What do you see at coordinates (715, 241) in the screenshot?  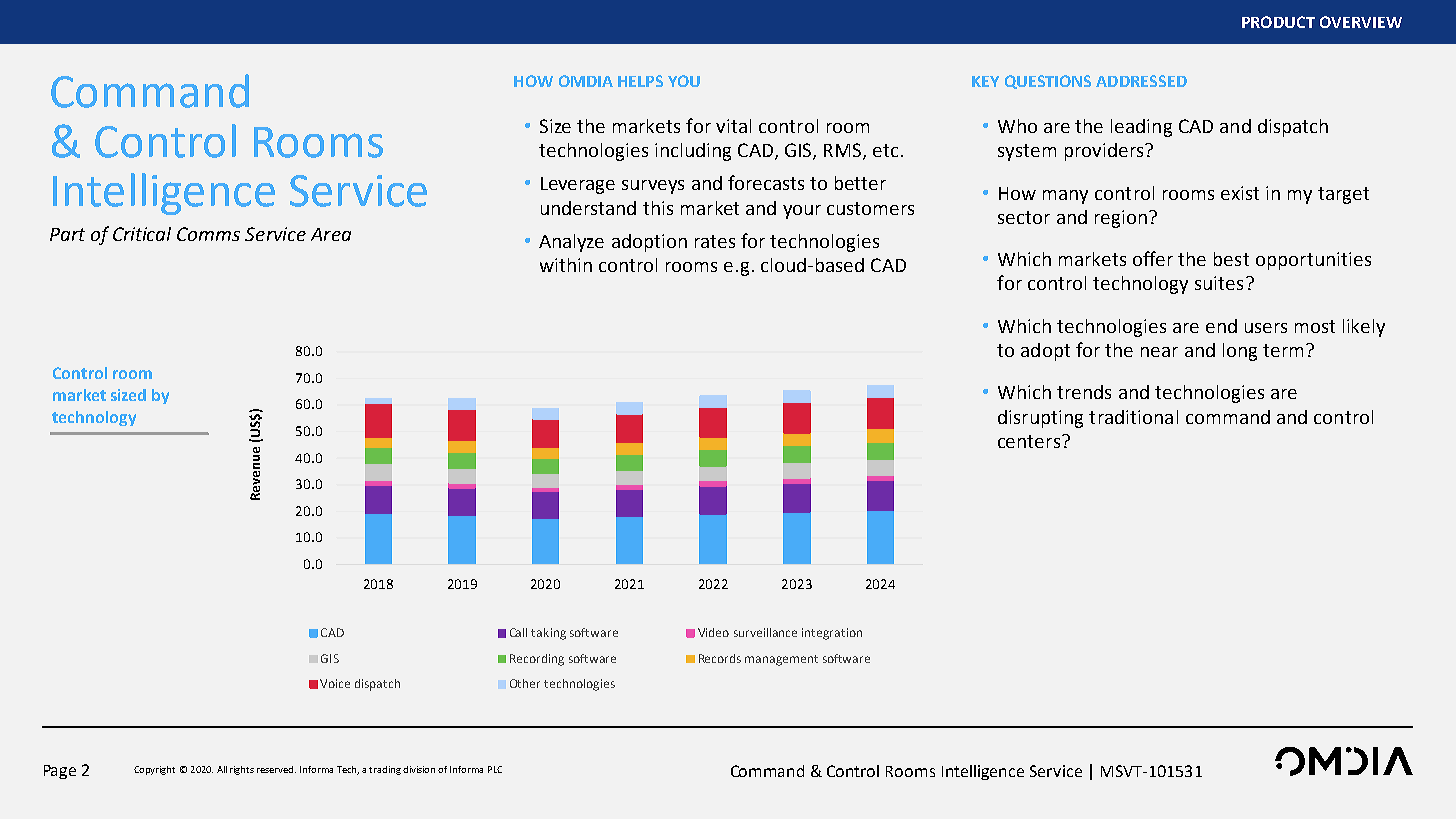 I see `rates` at bounding box center [715, 241].
